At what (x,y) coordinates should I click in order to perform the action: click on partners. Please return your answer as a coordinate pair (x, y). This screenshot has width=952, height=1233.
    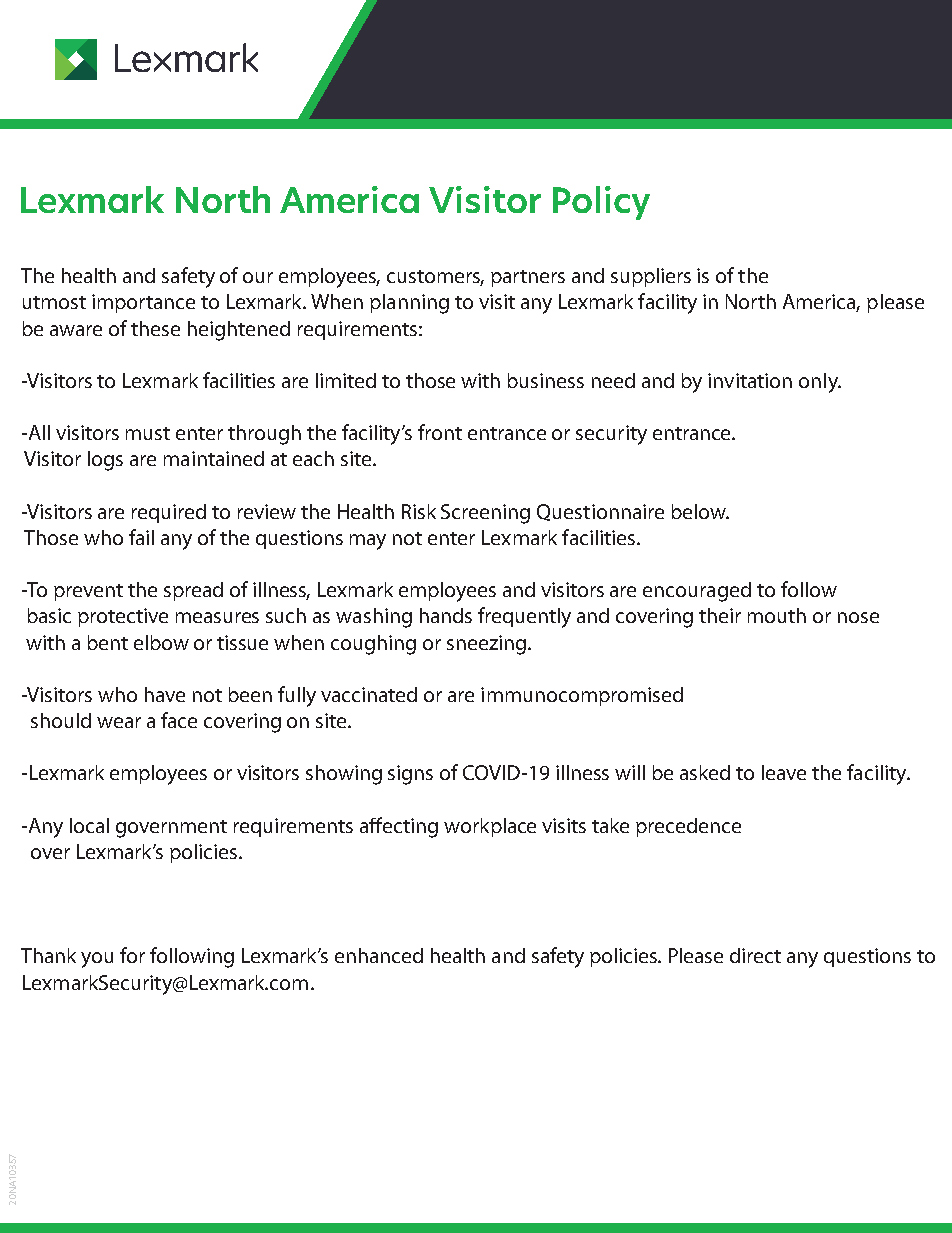
    Looking at the image, I should click on (528, 278).
